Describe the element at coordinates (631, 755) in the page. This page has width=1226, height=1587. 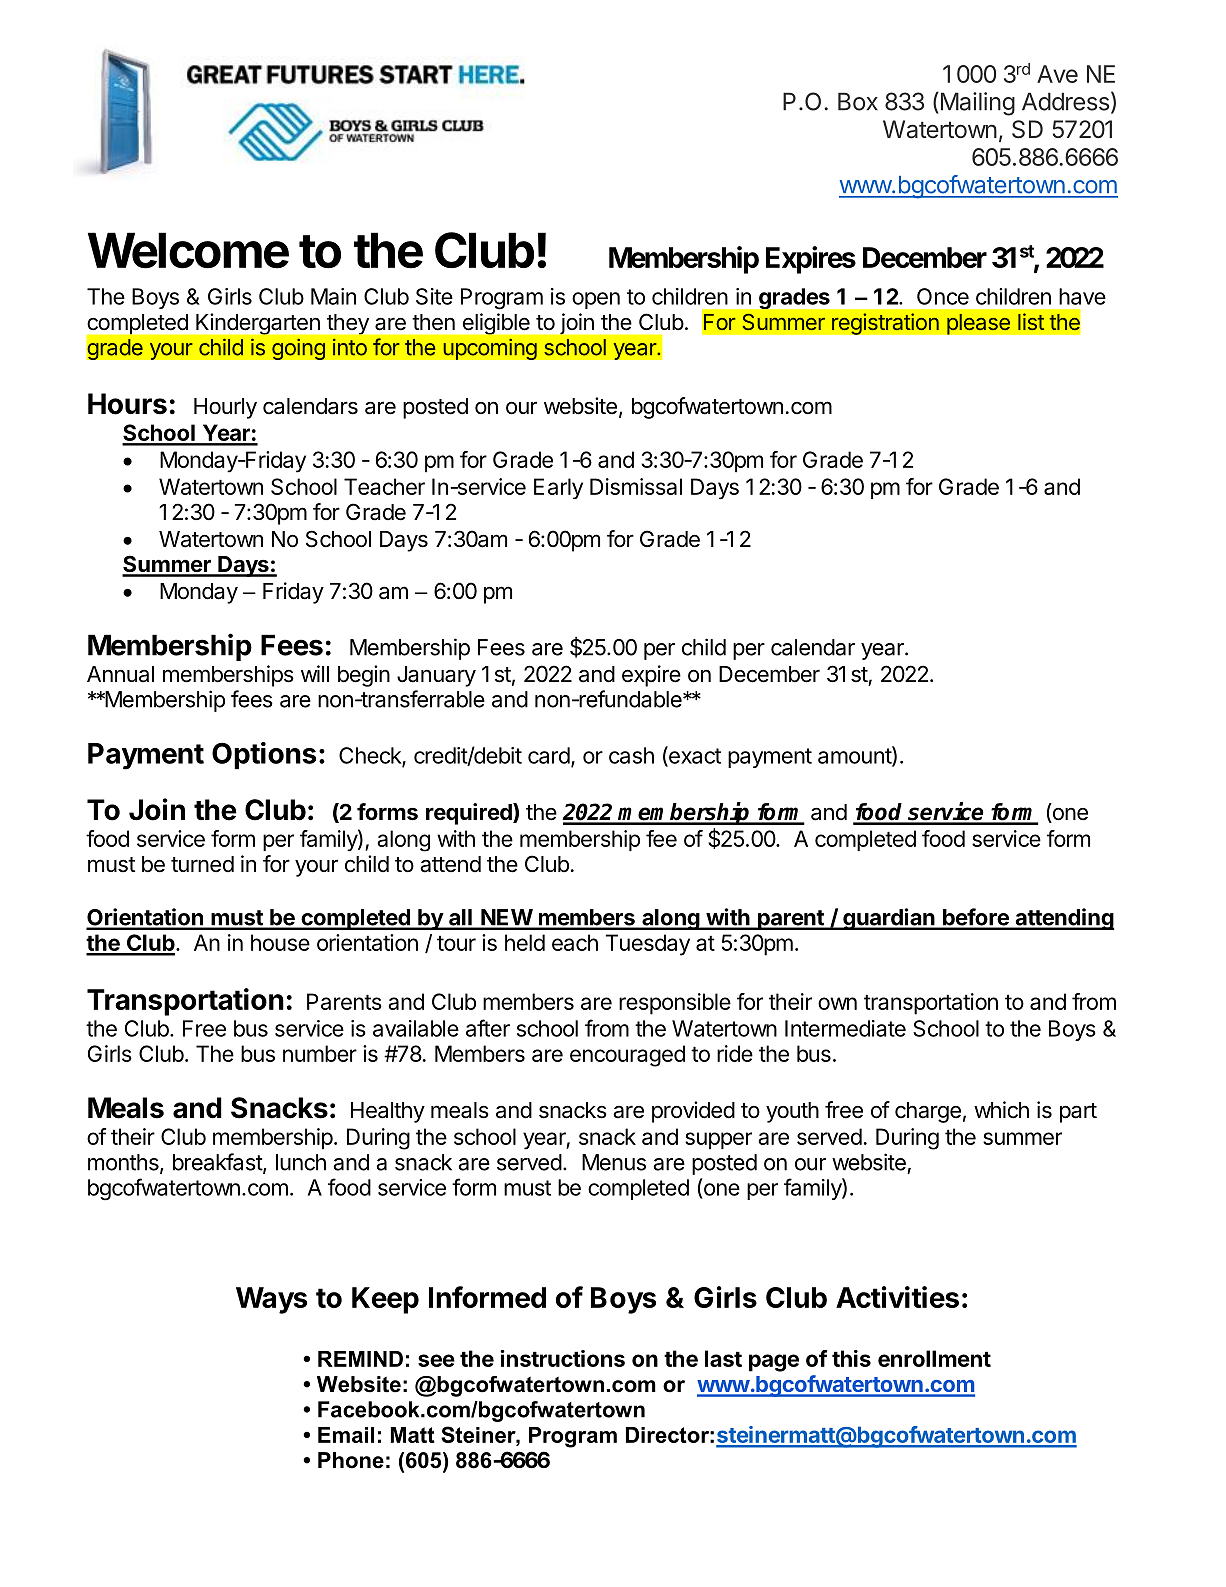
I see `cash` at that location.
